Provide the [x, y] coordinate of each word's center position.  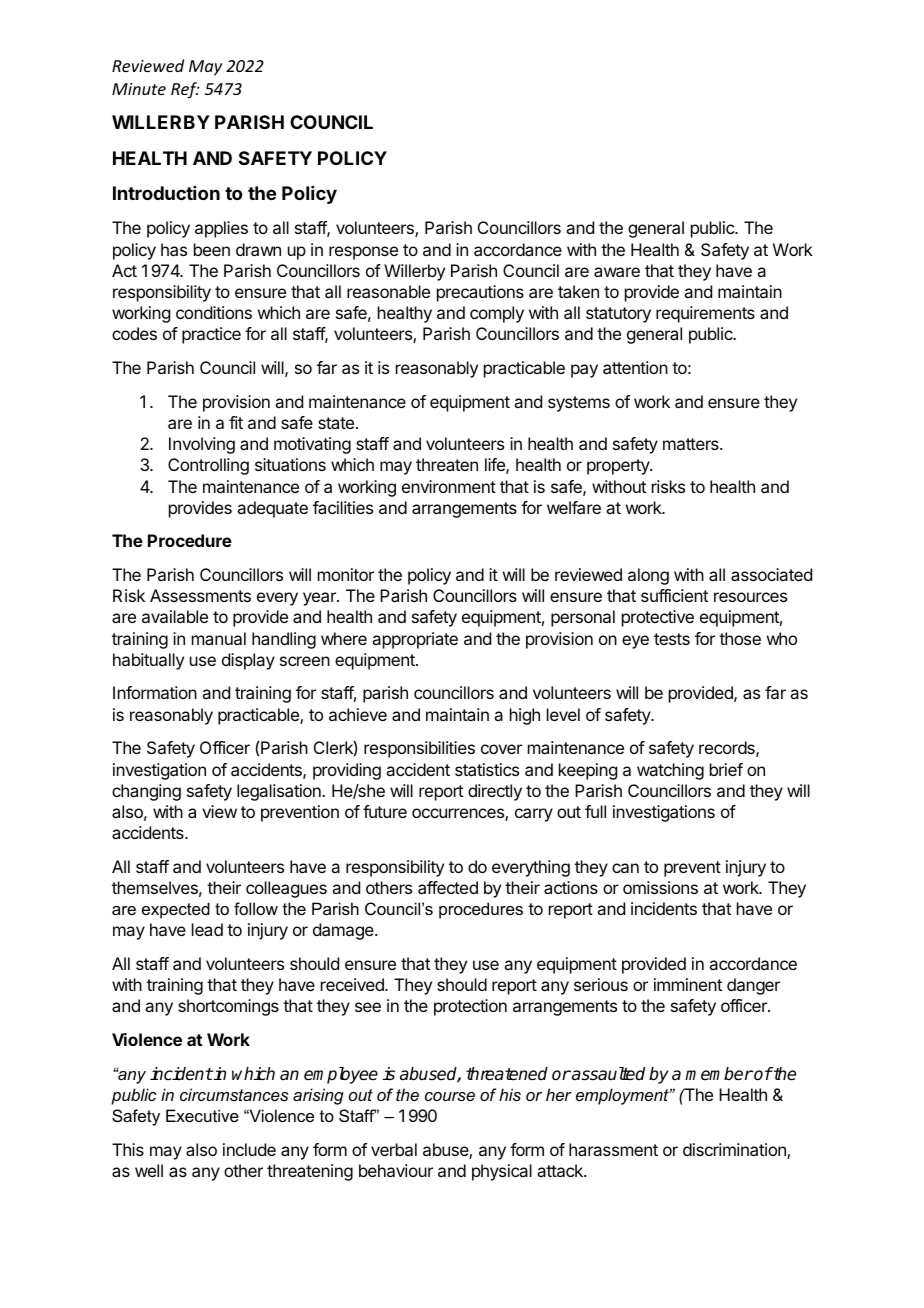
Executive [202, 1115]
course [450, 1096]
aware [617, 272]
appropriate [415, 640]
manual [219, 638]
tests [672, 639]
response [363, 253]
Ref [185, 90]
